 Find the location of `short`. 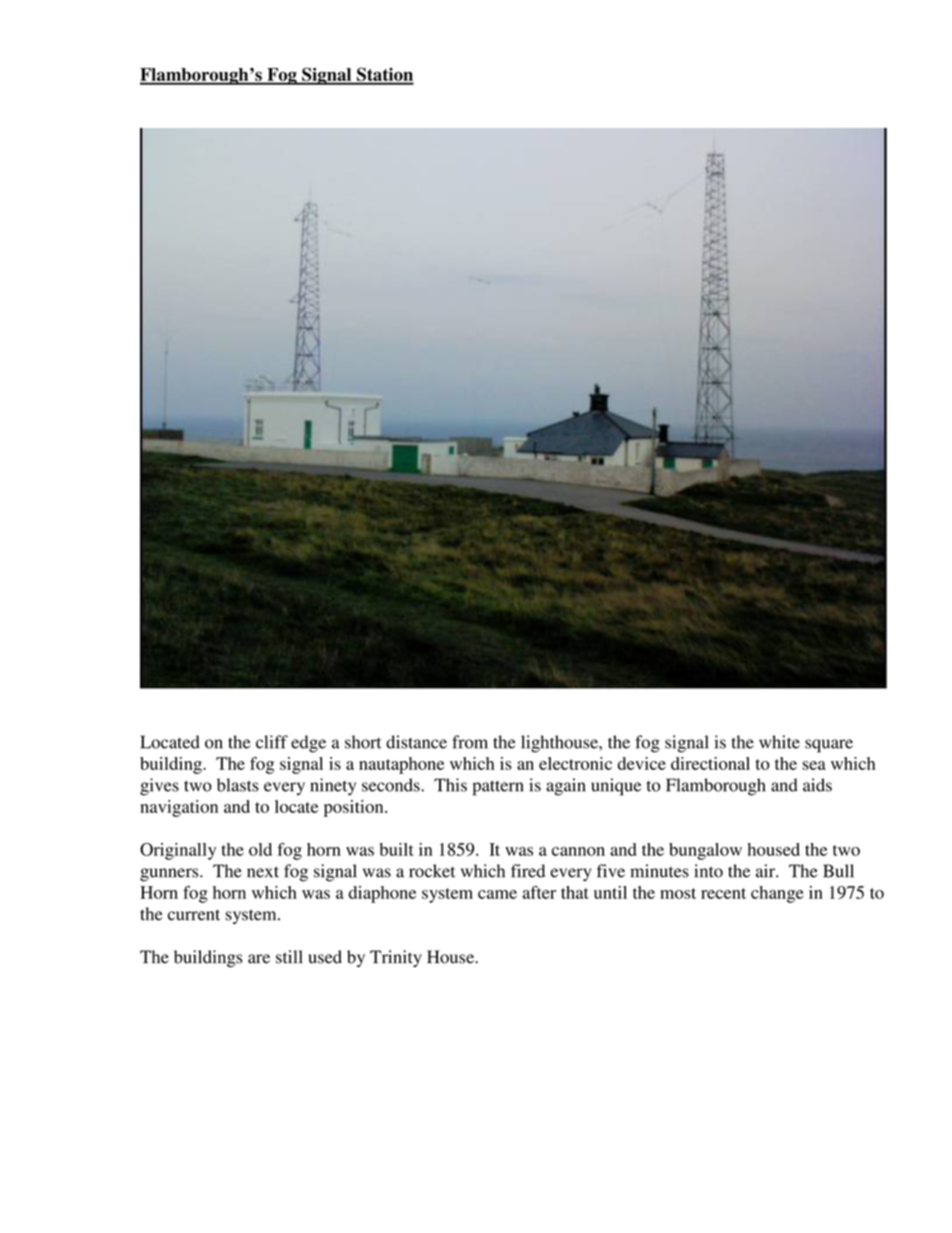

short is located at coordinates (363, 742).
